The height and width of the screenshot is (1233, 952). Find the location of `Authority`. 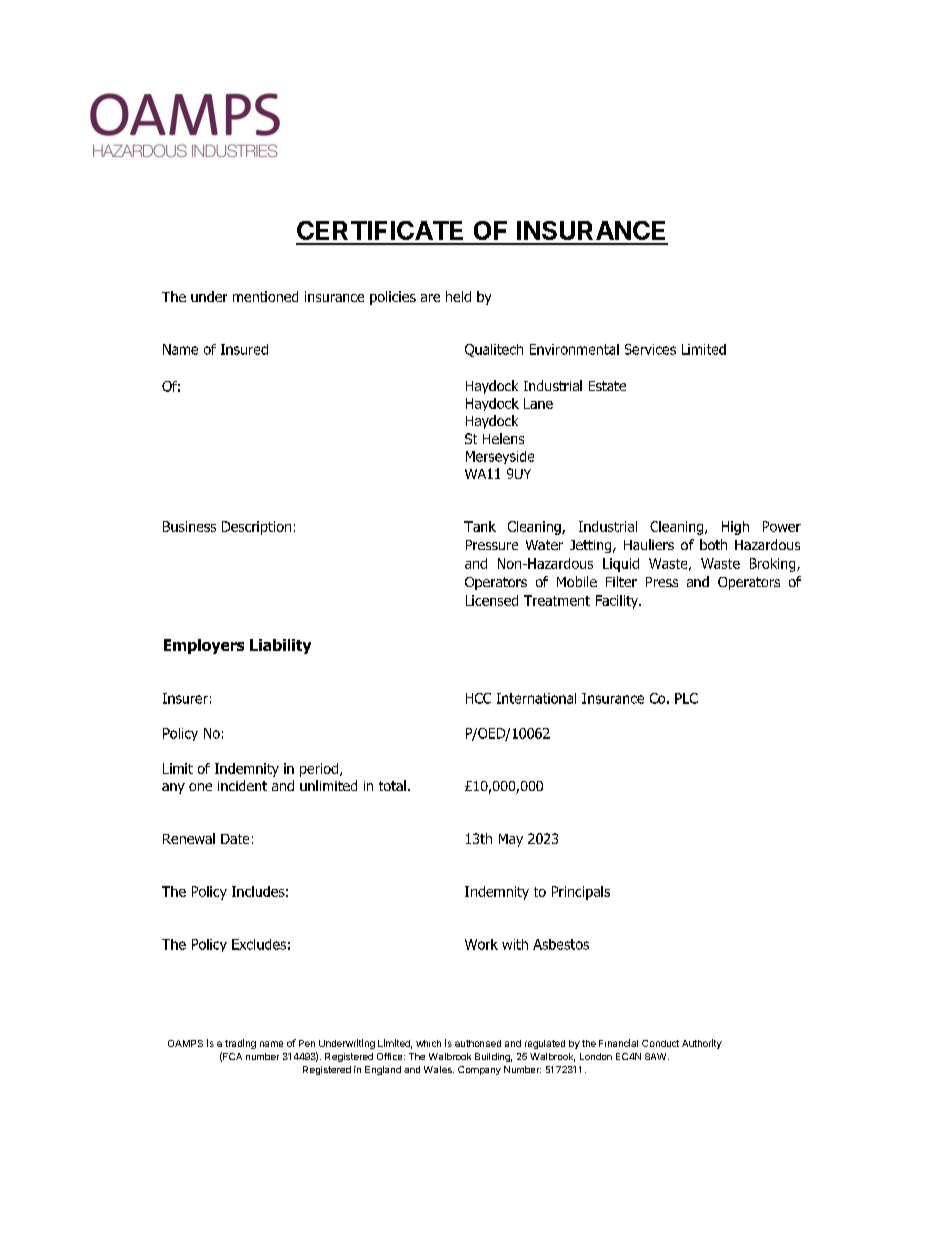

Authority is located at coordinates (702, 1044).
